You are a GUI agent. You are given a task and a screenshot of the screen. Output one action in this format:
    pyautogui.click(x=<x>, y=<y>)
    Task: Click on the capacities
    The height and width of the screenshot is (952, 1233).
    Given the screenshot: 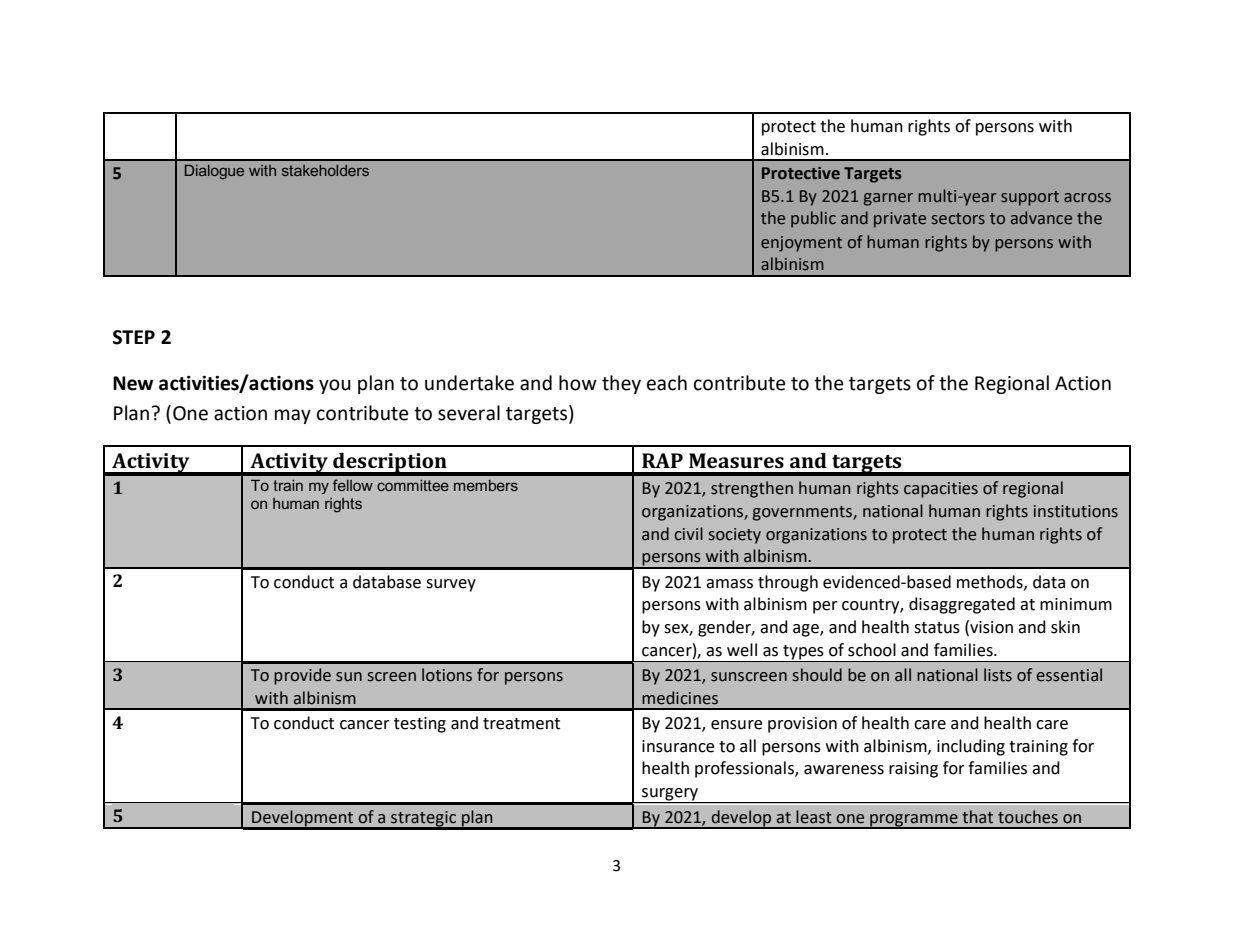 What is the action you would take?
    pyautogui.click(x=941, y=490)
